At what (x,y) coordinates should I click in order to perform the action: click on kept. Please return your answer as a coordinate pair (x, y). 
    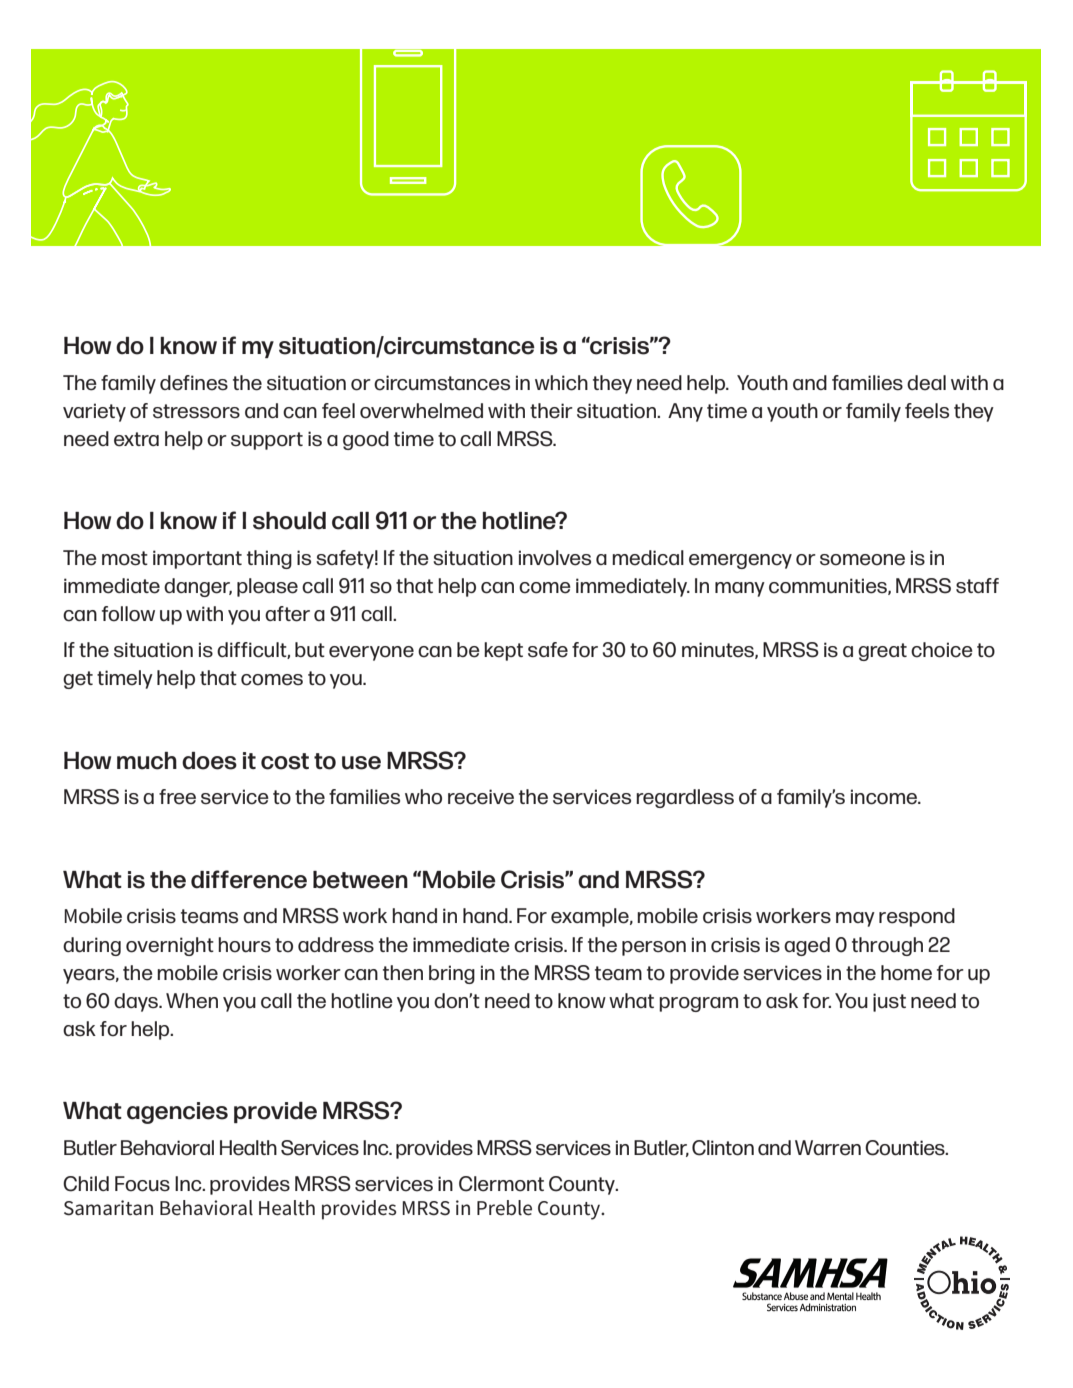
    Looking at the image, I should click on (503, 651).
